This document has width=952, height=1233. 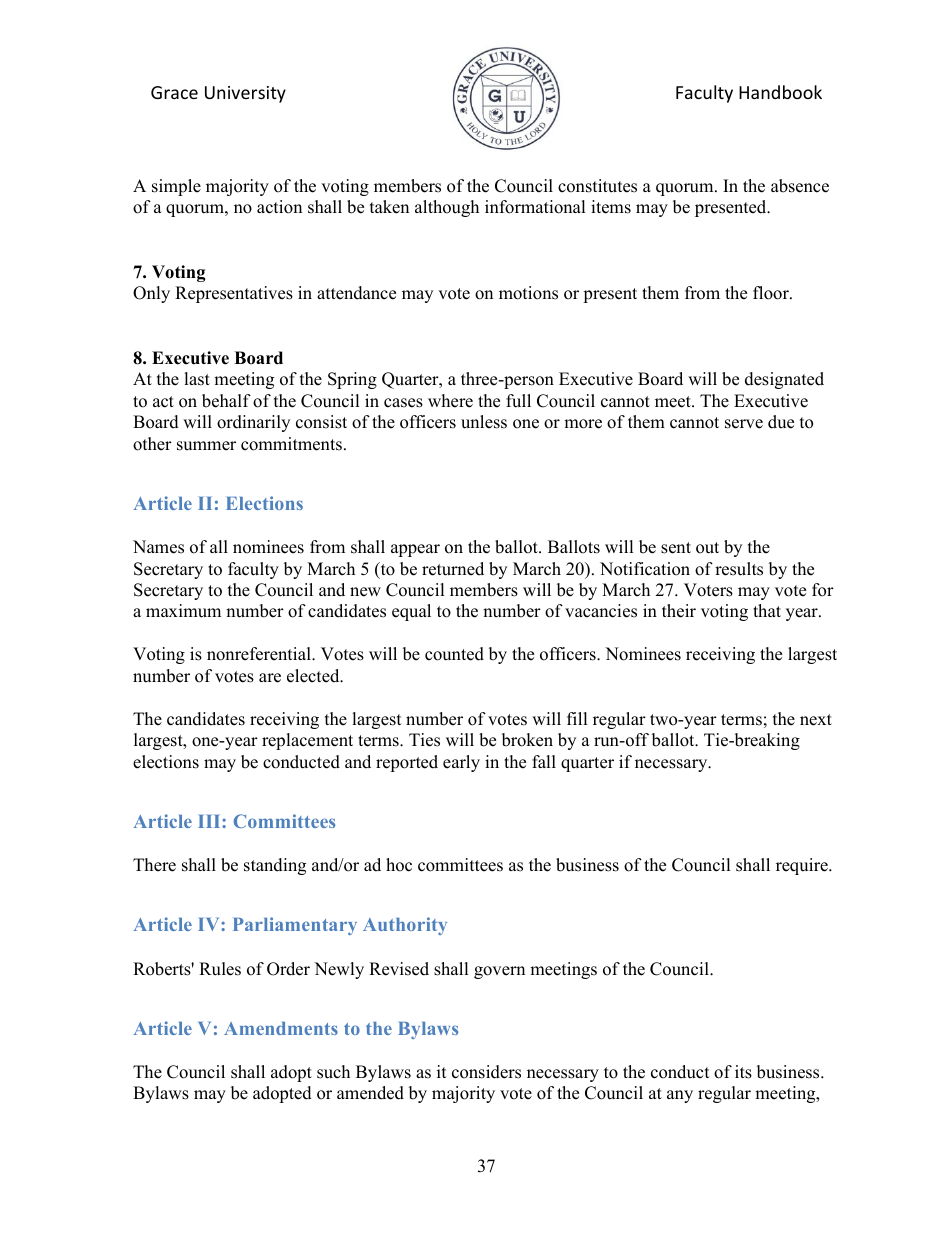 I want to click on although, so click(x=447, y=208).
